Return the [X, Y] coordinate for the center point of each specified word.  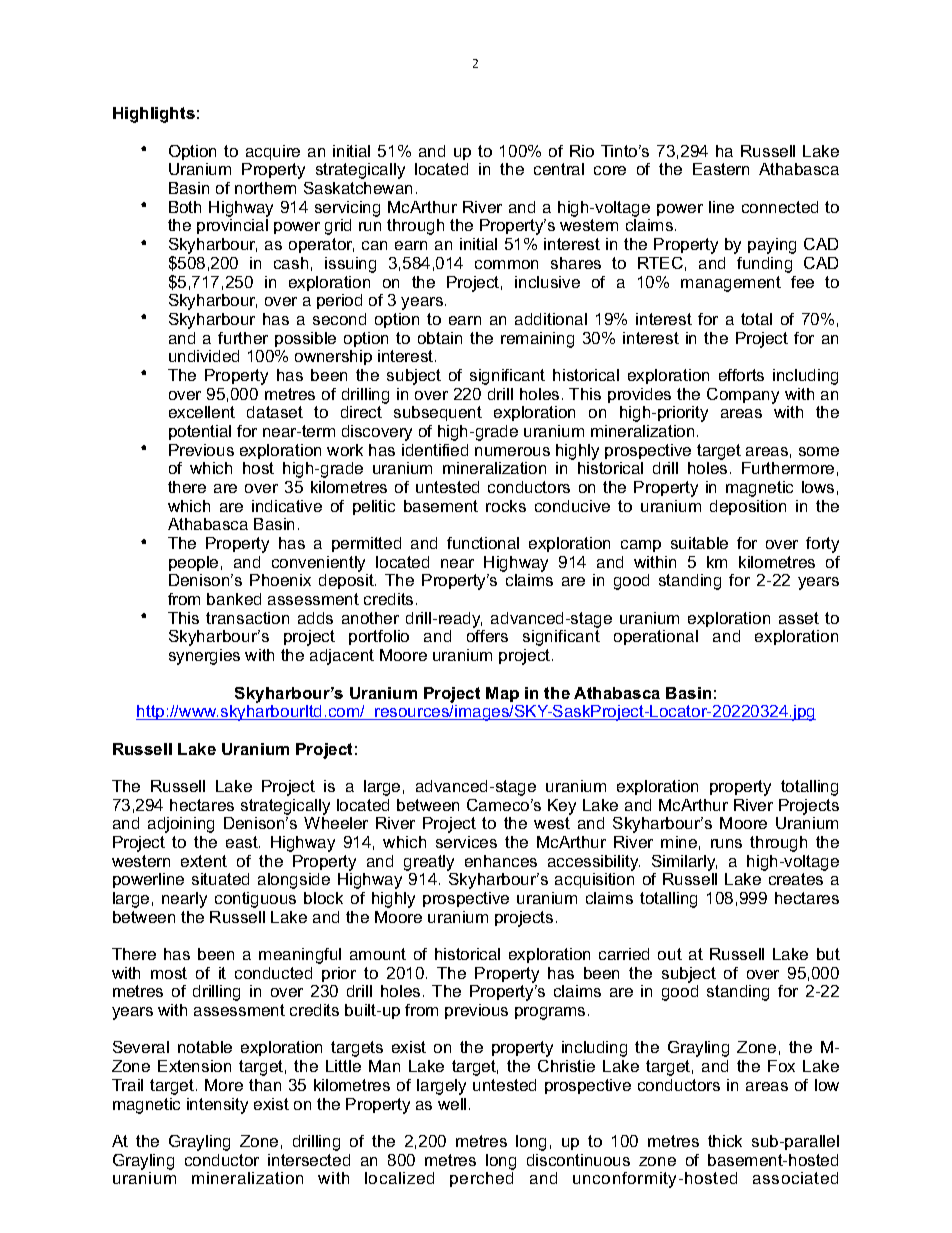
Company [743, 396]
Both [185, 207]
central [559, 169]
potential [200, 432]
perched [481, 1179]
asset [799, 618]
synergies [204, 657]
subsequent [438, 413]
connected [780, 207]
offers [487, 636]
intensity [217, 1106]
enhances [501, 861]
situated [220, 879]
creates [796, 879]
